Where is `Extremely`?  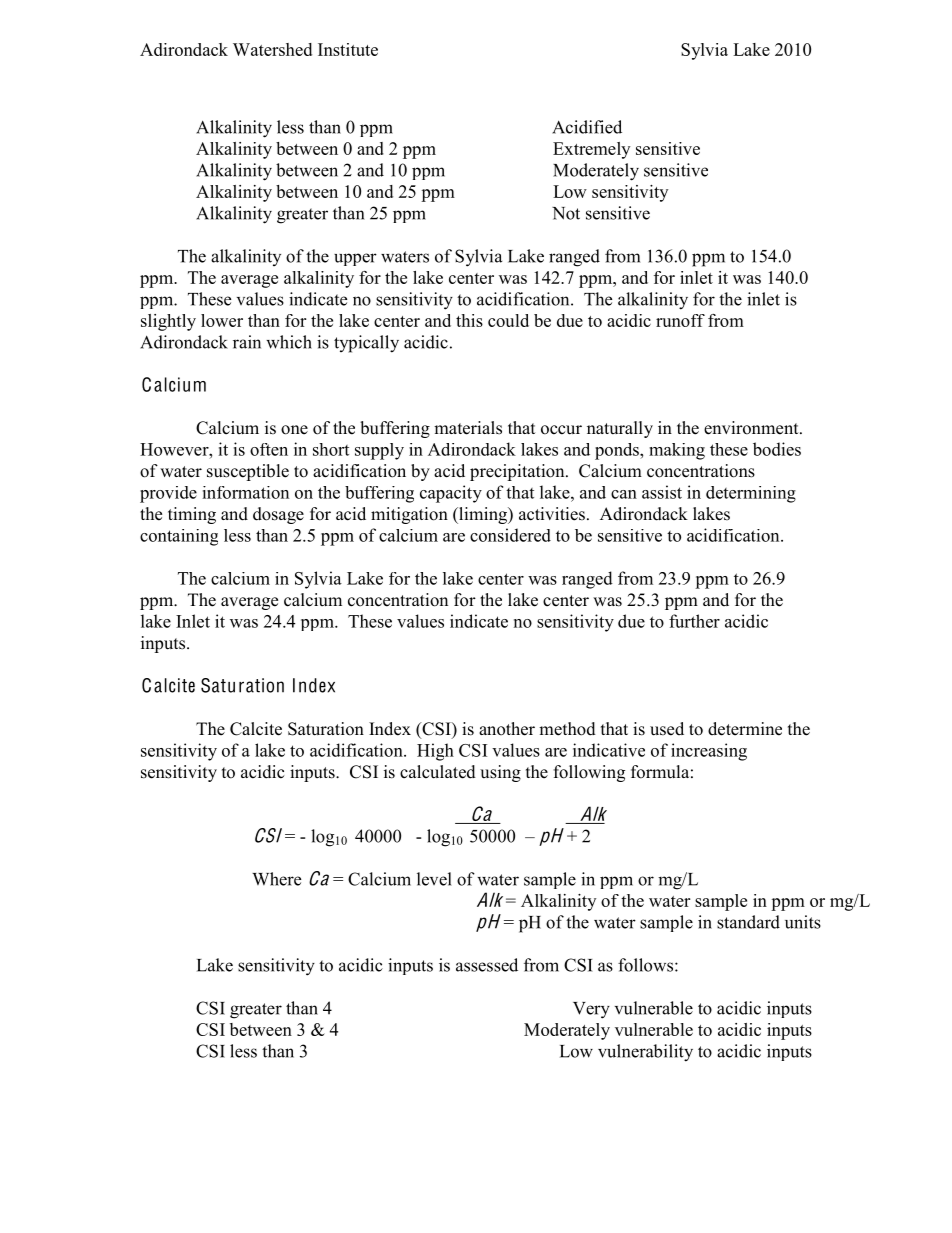
Extremely is located at coordinates (591, 150).
